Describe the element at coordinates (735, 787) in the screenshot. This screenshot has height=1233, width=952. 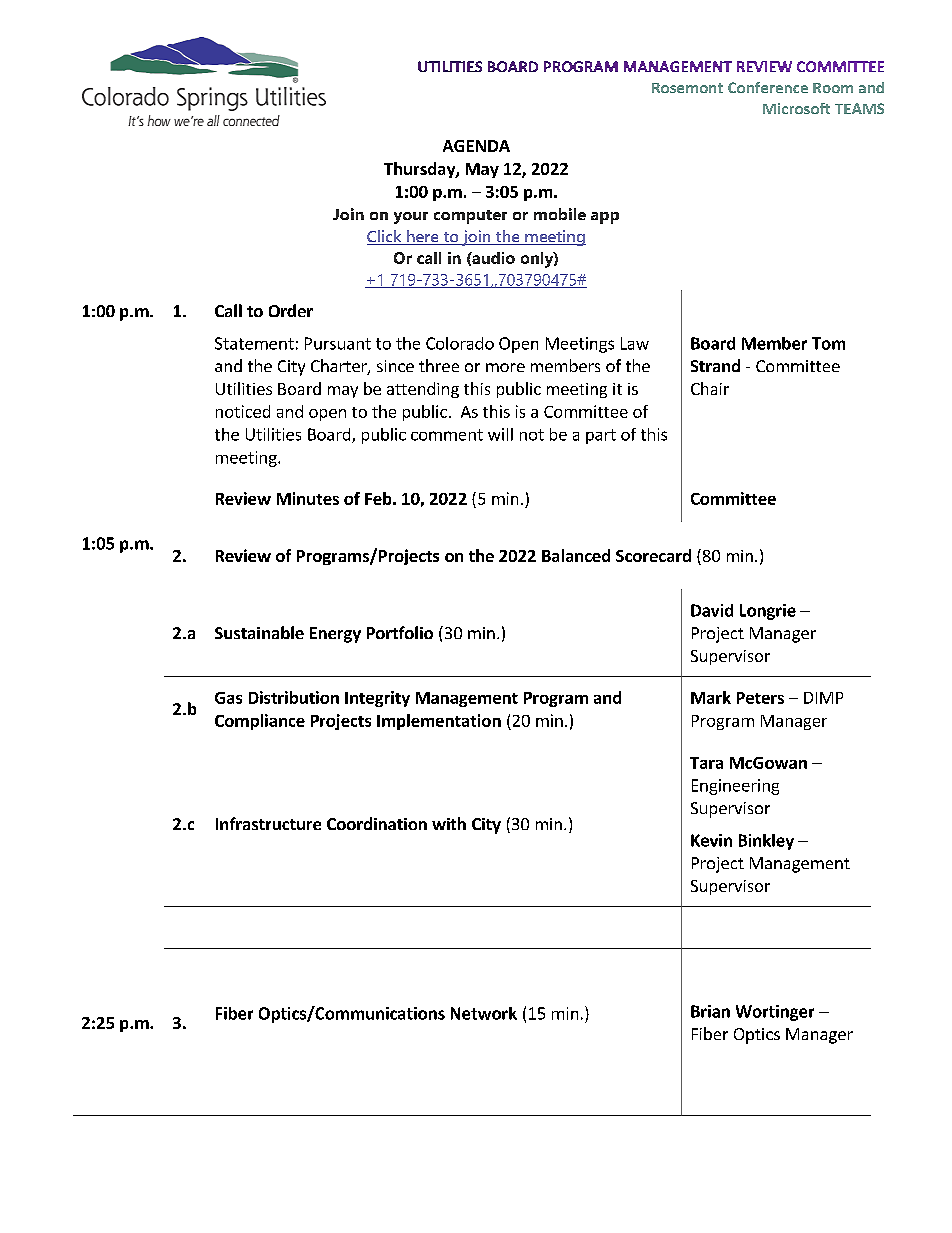
I see `Engineering` at that location.
